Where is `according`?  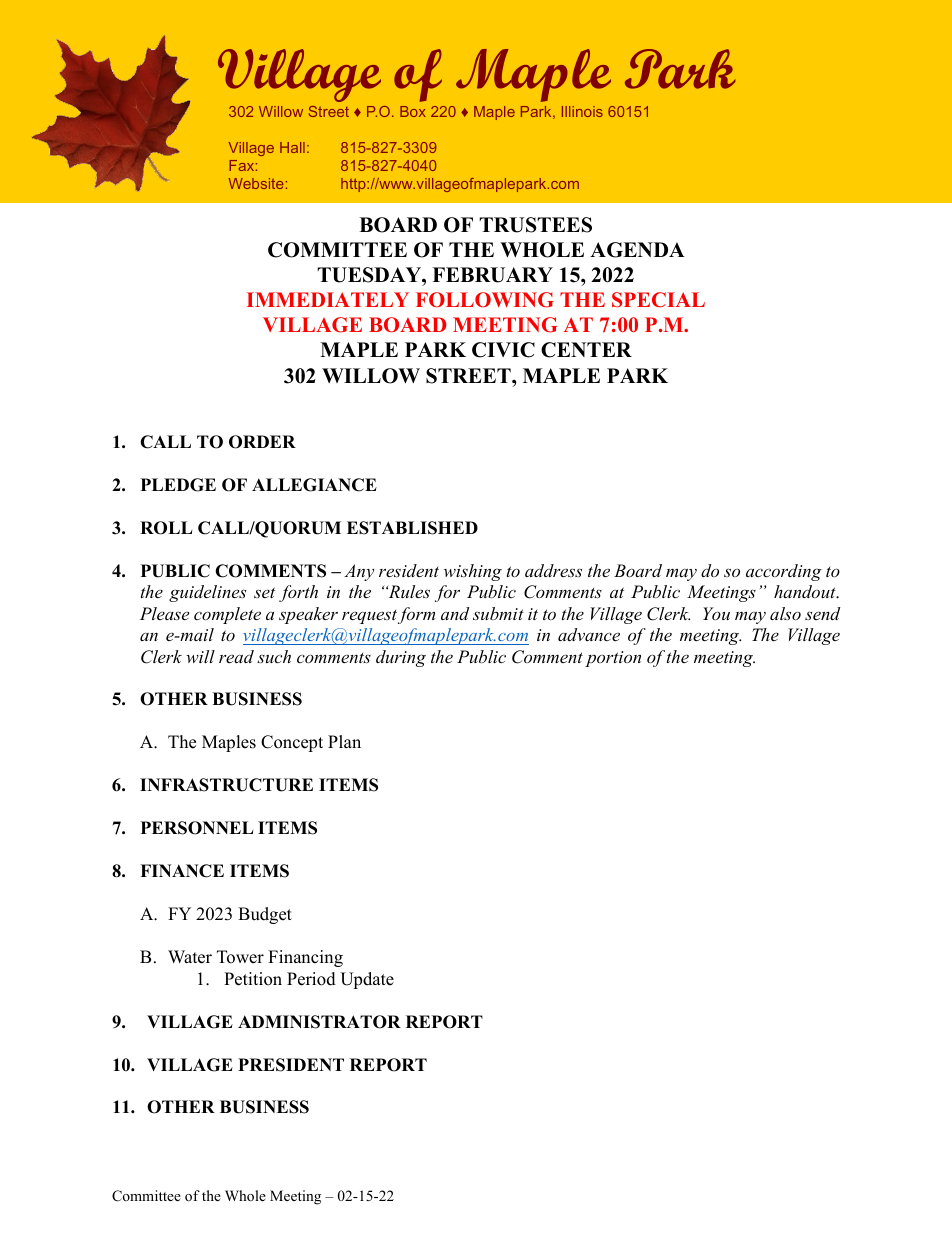
according is located at coordinates (784, 572).
